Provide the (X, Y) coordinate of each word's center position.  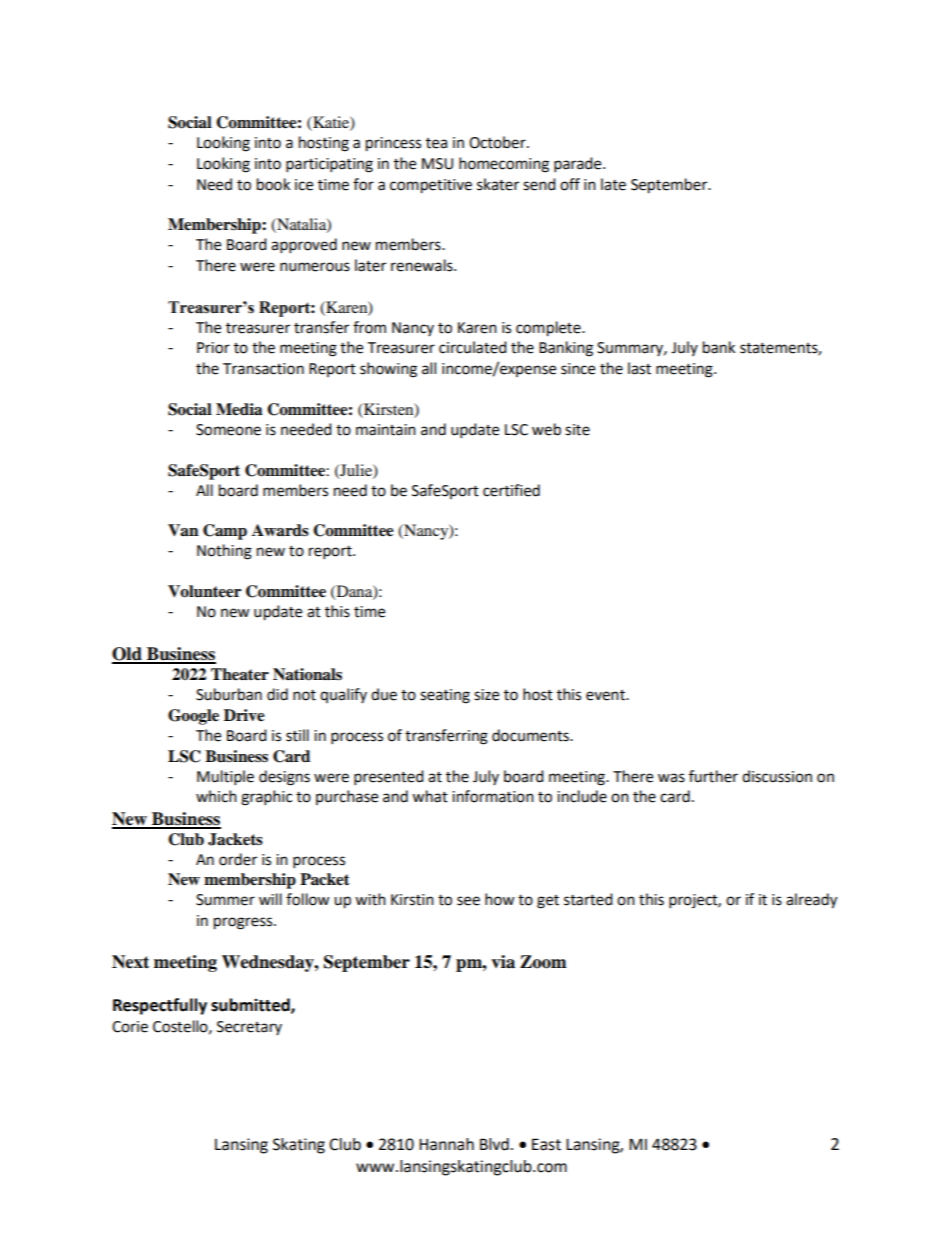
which (216, 796)
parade (579, 165)
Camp (225, 532)
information (493, 796)
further (713, 776)
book (273, 184)
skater (498, 184)
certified (511, 490)
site (577, 430)
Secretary (249, 1028)
